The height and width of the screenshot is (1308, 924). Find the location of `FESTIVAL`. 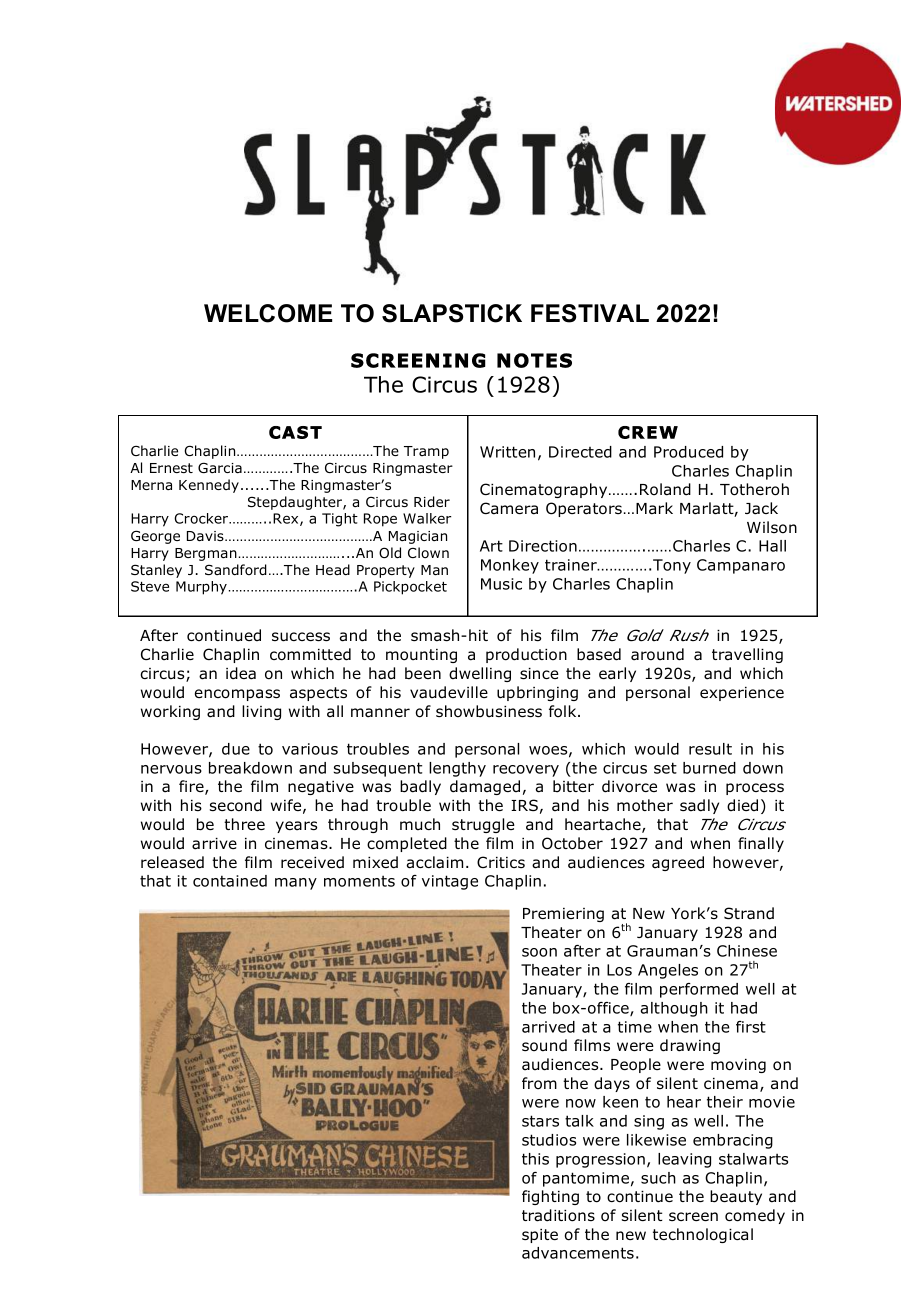

FESTIVAL is located at coordinates (590, 313).
